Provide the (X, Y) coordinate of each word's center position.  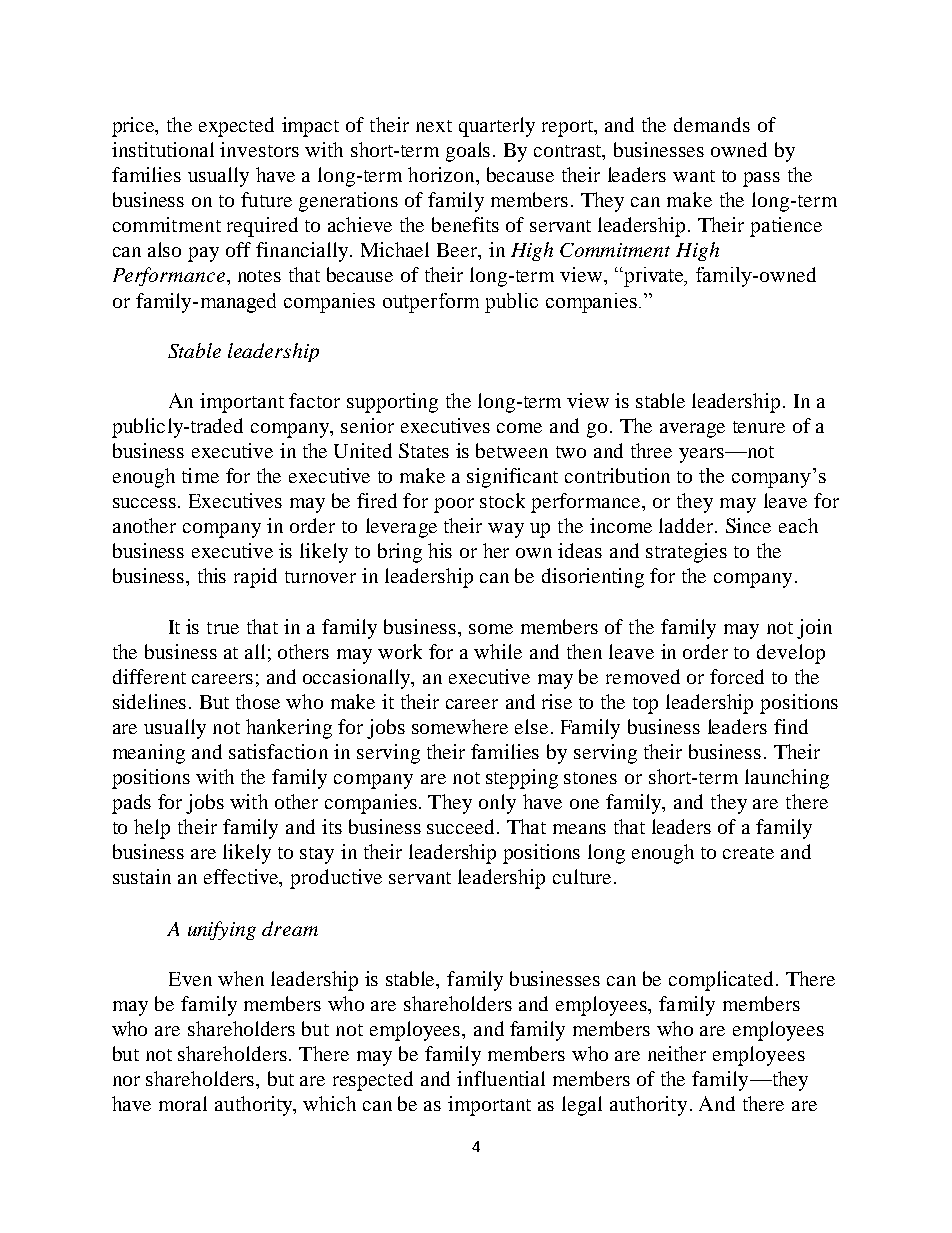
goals (468, 152)
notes (259, 276)
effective (242, 878)
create (748, 853)
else (531, 726)
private (654, 277)
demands (712, 124)
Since (748, 525)
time (200, 475)
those (258, 701)
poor (454, 505)
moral (183, 1103)
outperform (431, 303)
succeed (462, 826)
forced (737, 676)
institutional (163, 149)
